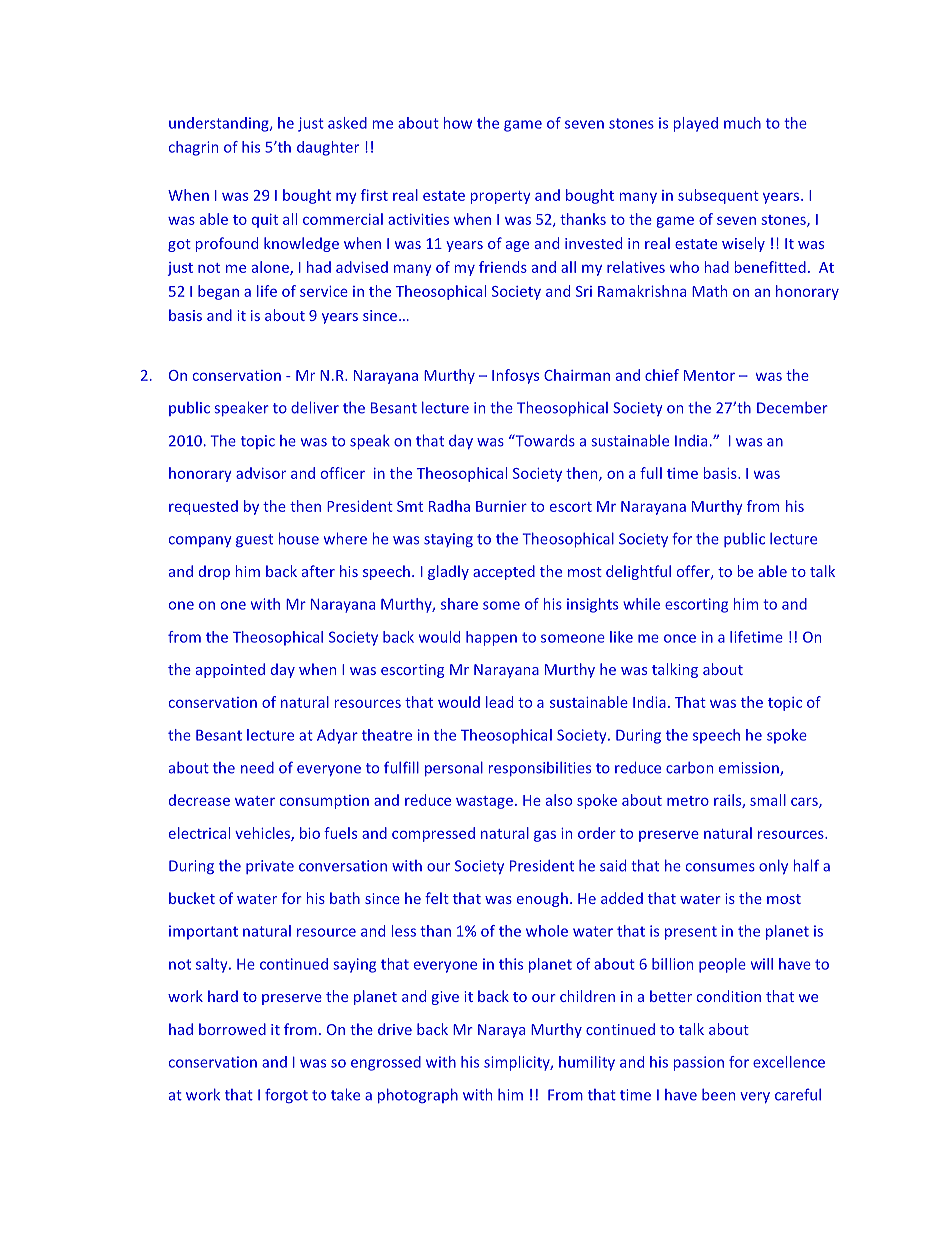  Describe the element at coordinates (491, 638) in the screenshot. I see `happen` at that location.
